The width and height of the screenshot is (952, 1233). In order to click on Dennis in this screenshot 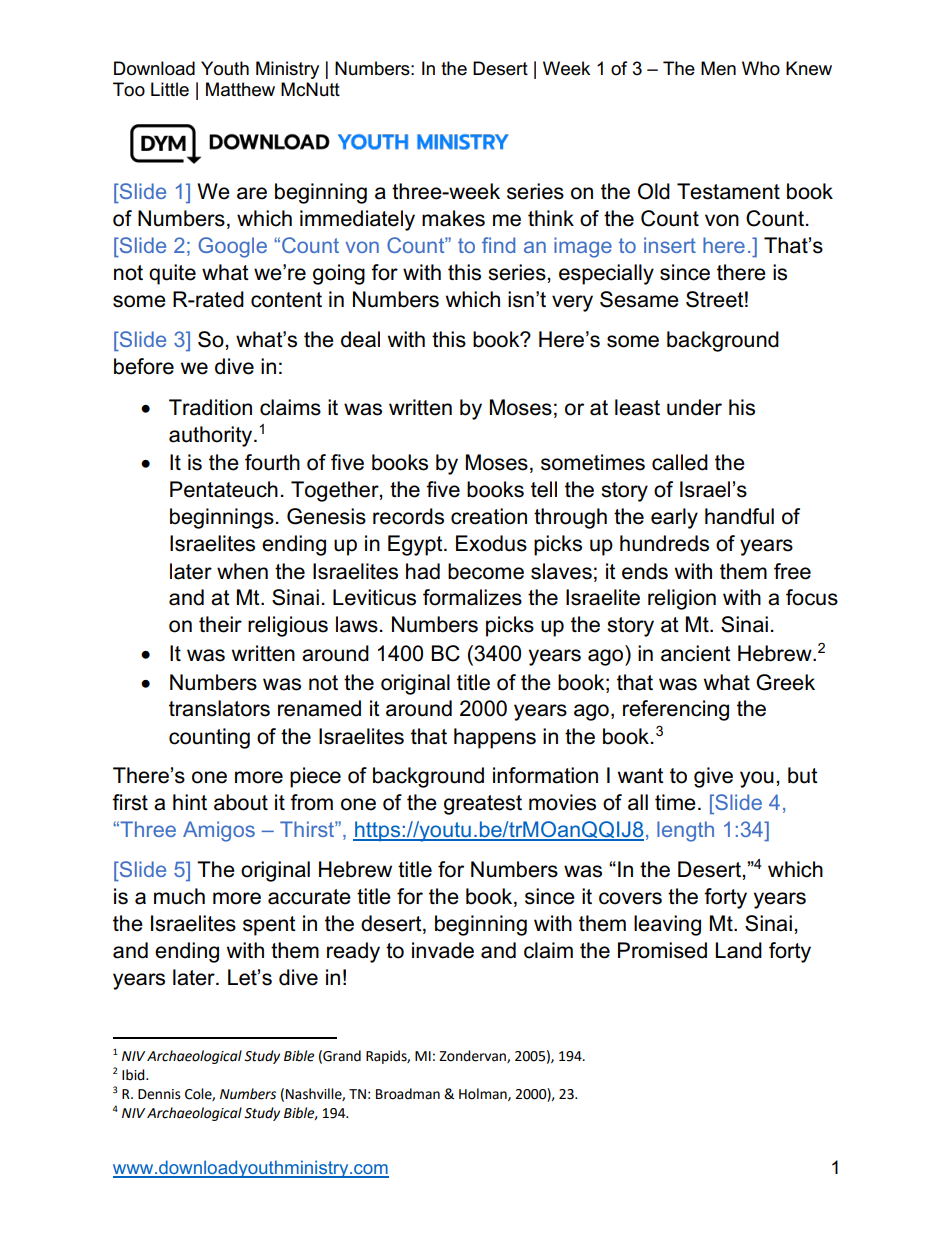, I will do `click(159, 1094)`.
